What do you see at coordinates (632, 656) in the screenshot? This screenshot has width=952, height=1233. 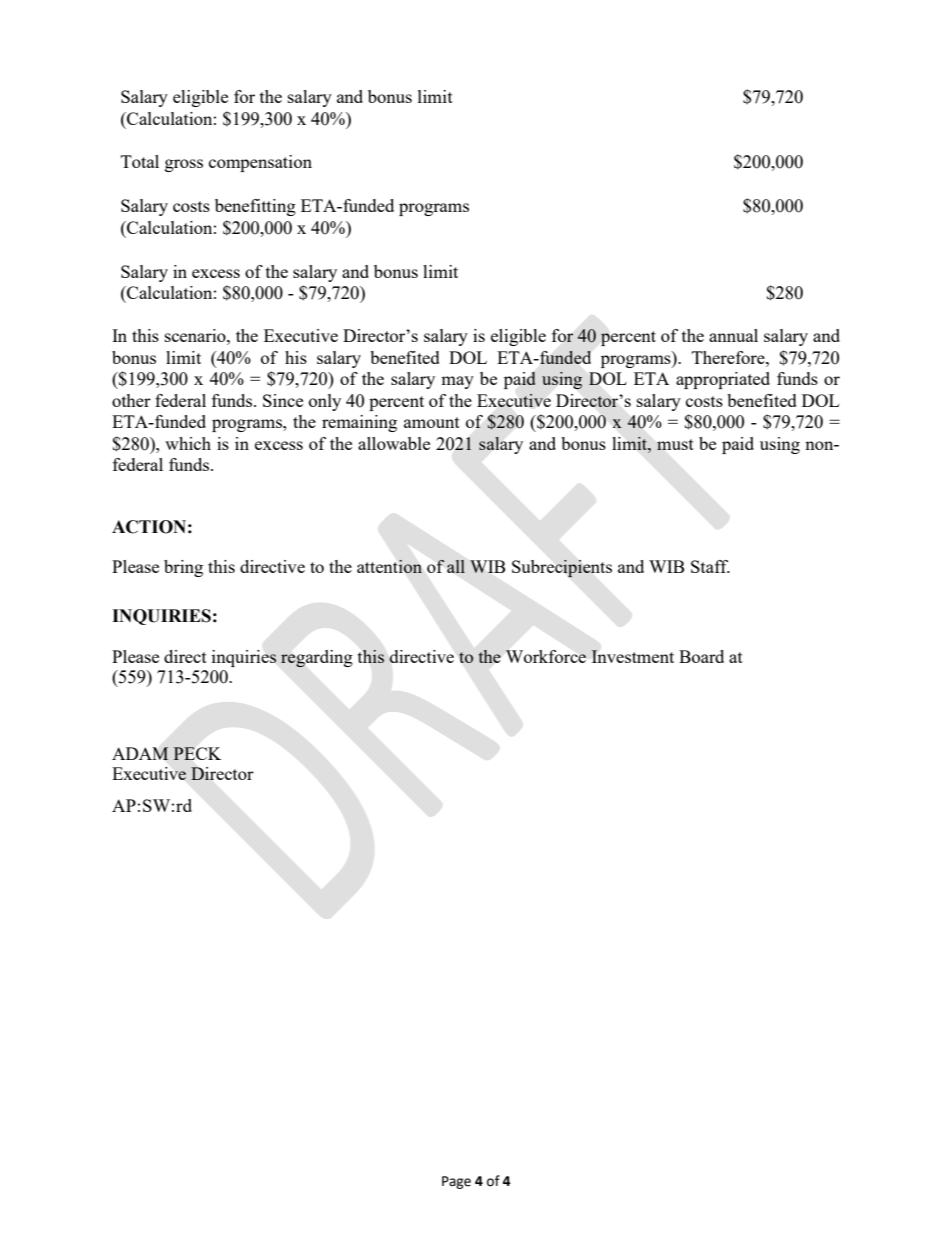 I see `Investment` at bounding box center [632, 656].
